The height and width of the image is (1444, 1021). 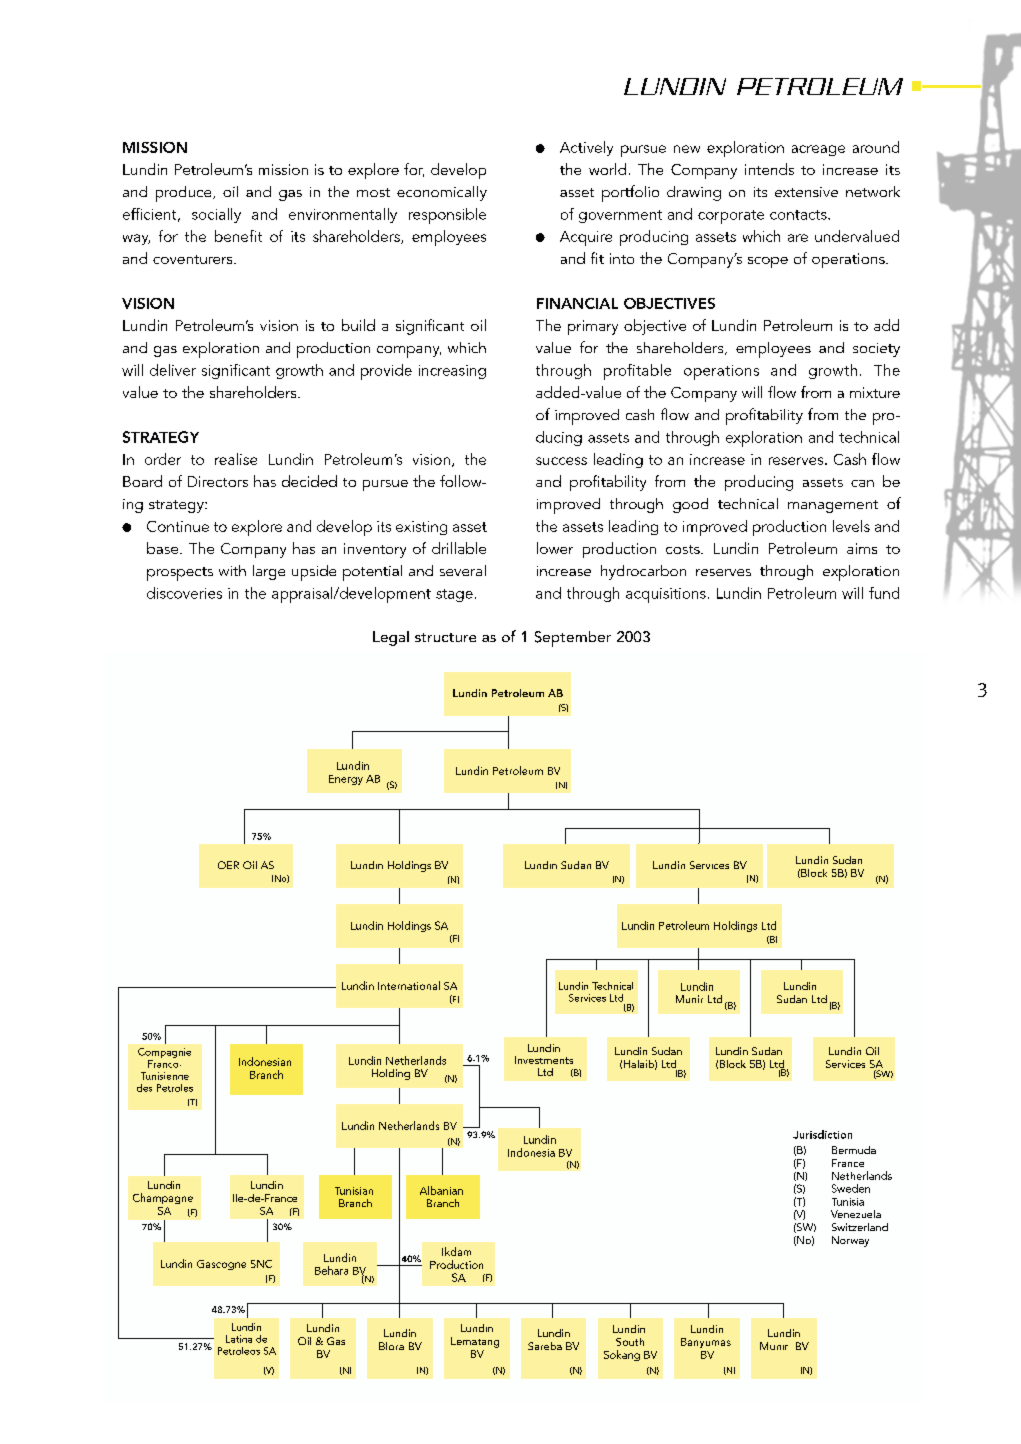 What do you see at coordinates (442, 193) in the image?
I see `economically` at bounding box center [442, 193].
